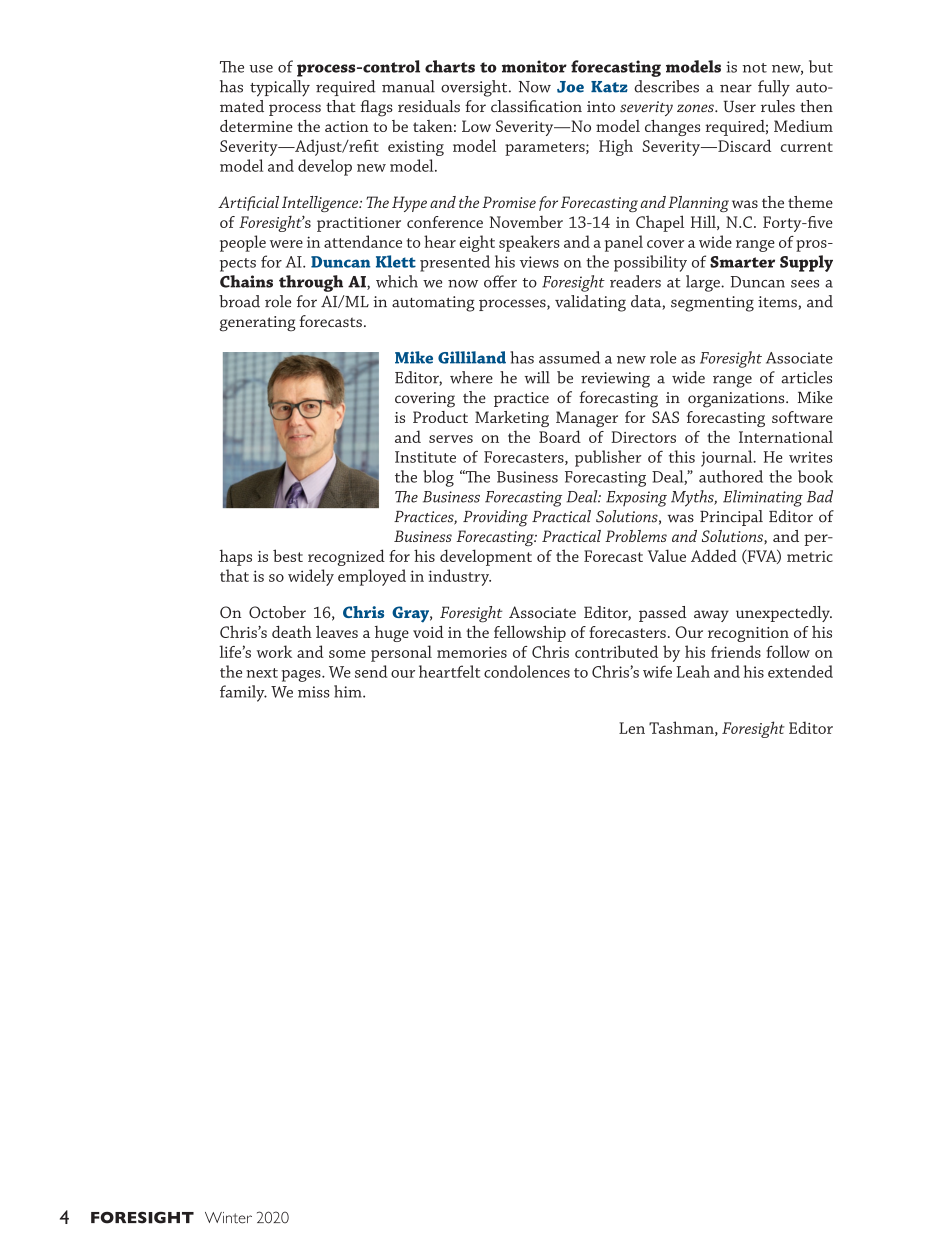 This screenshot has width=952, height=1250. I want to click on fellowship, so click(530, 633).
